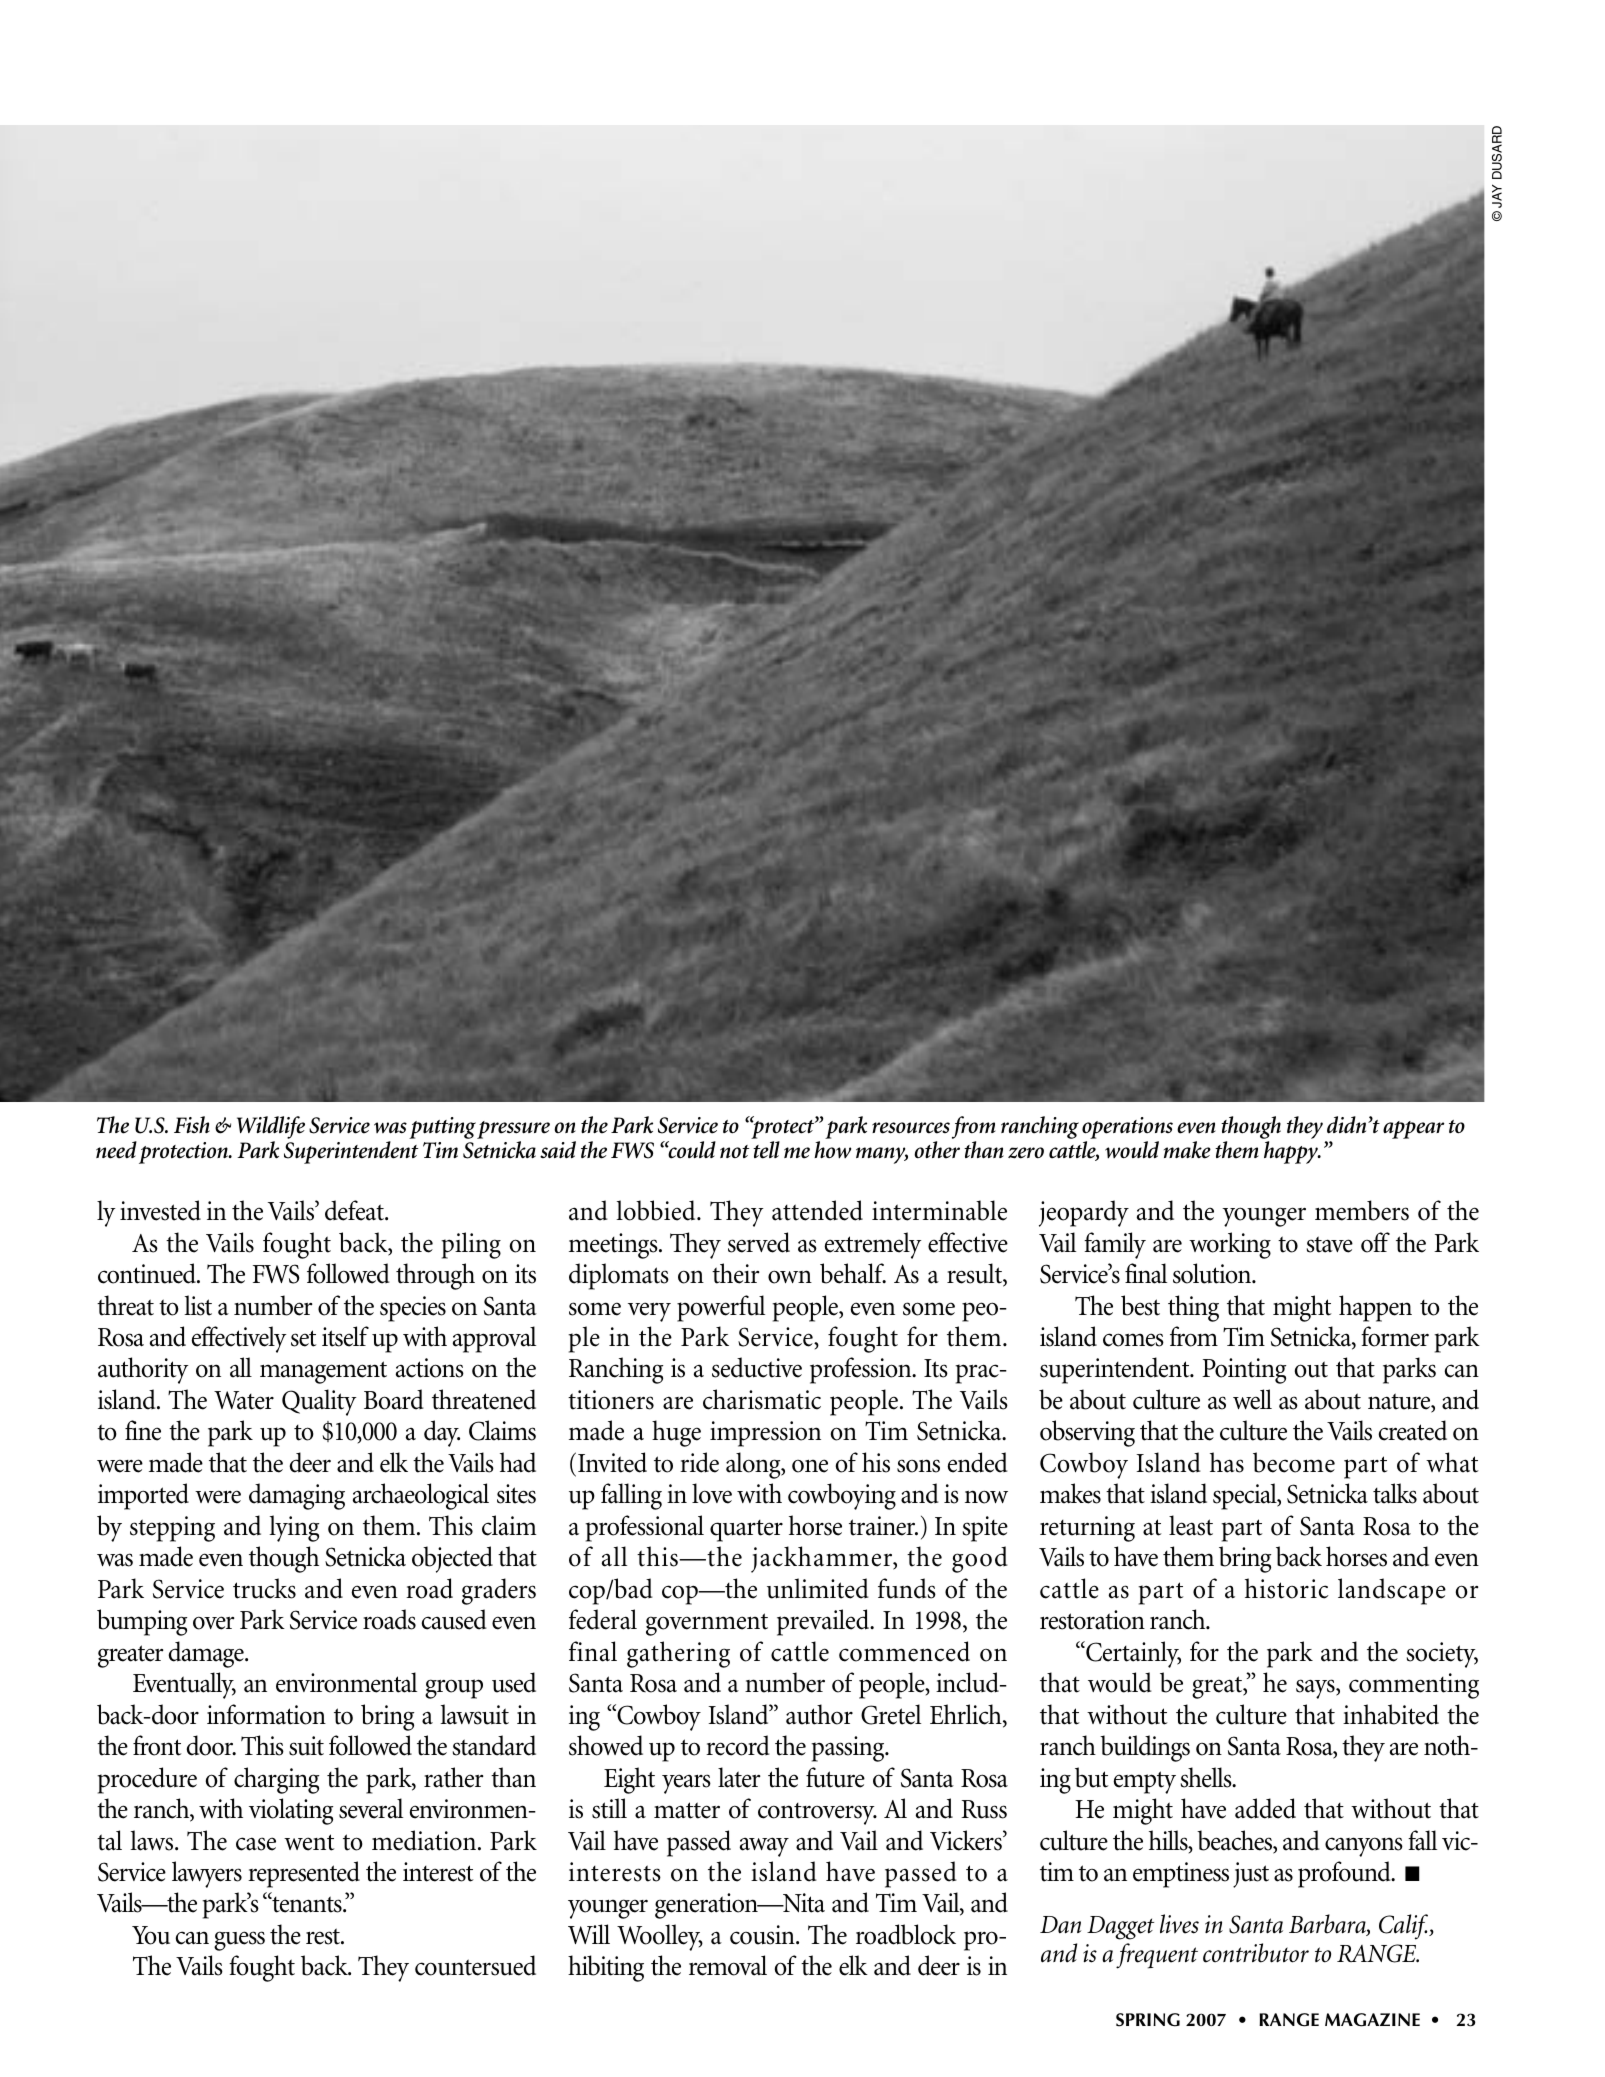 The width and height of the screenshot is (1605, 2077). I want to click on Wildlife, so click(271, 1129).
